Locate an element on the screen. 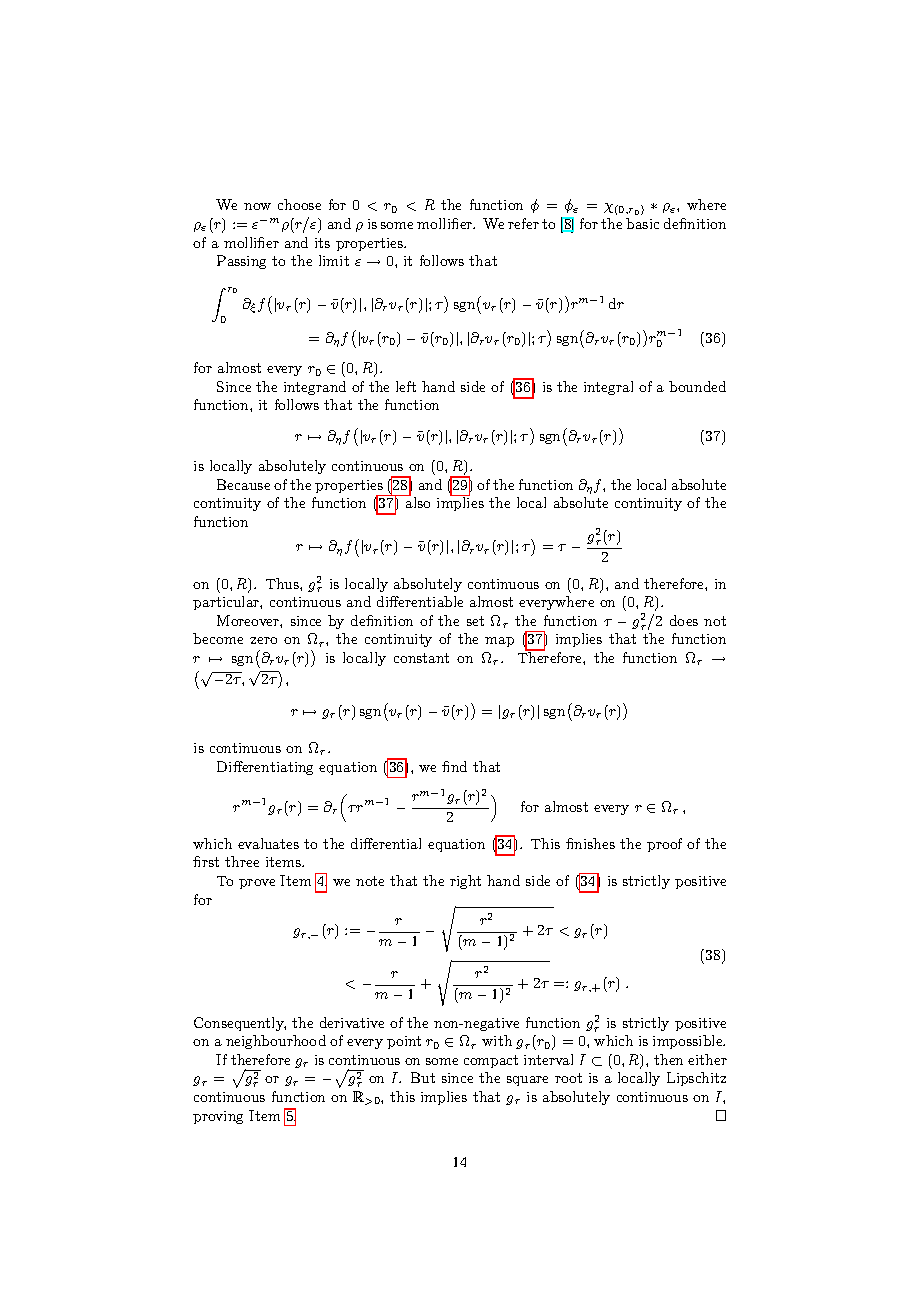 This screenshot has width=924, height=1308. does is located at coordinates (684, 620).
